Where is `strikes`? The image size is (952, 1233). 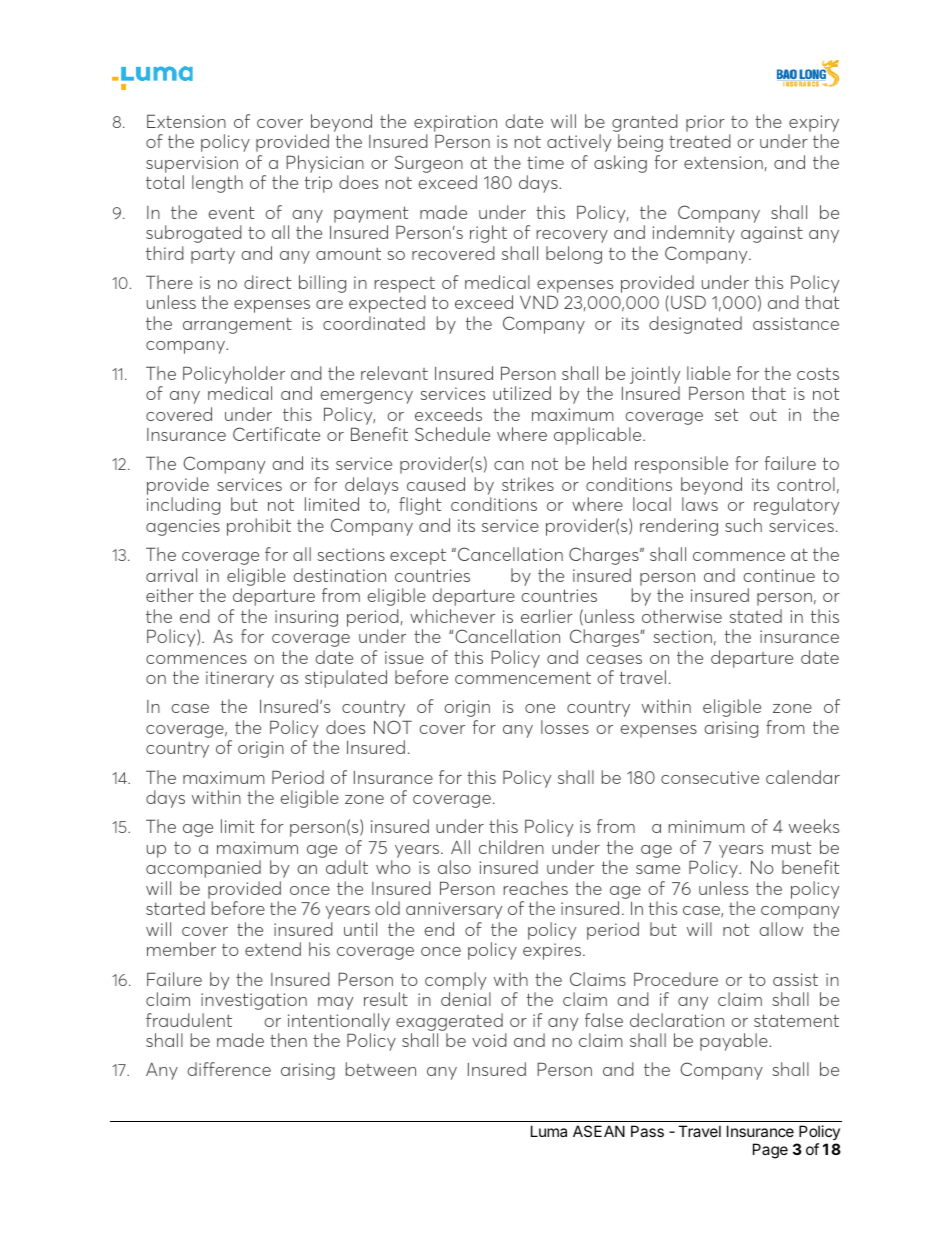 strikes is located at coordinates (528, 484).
